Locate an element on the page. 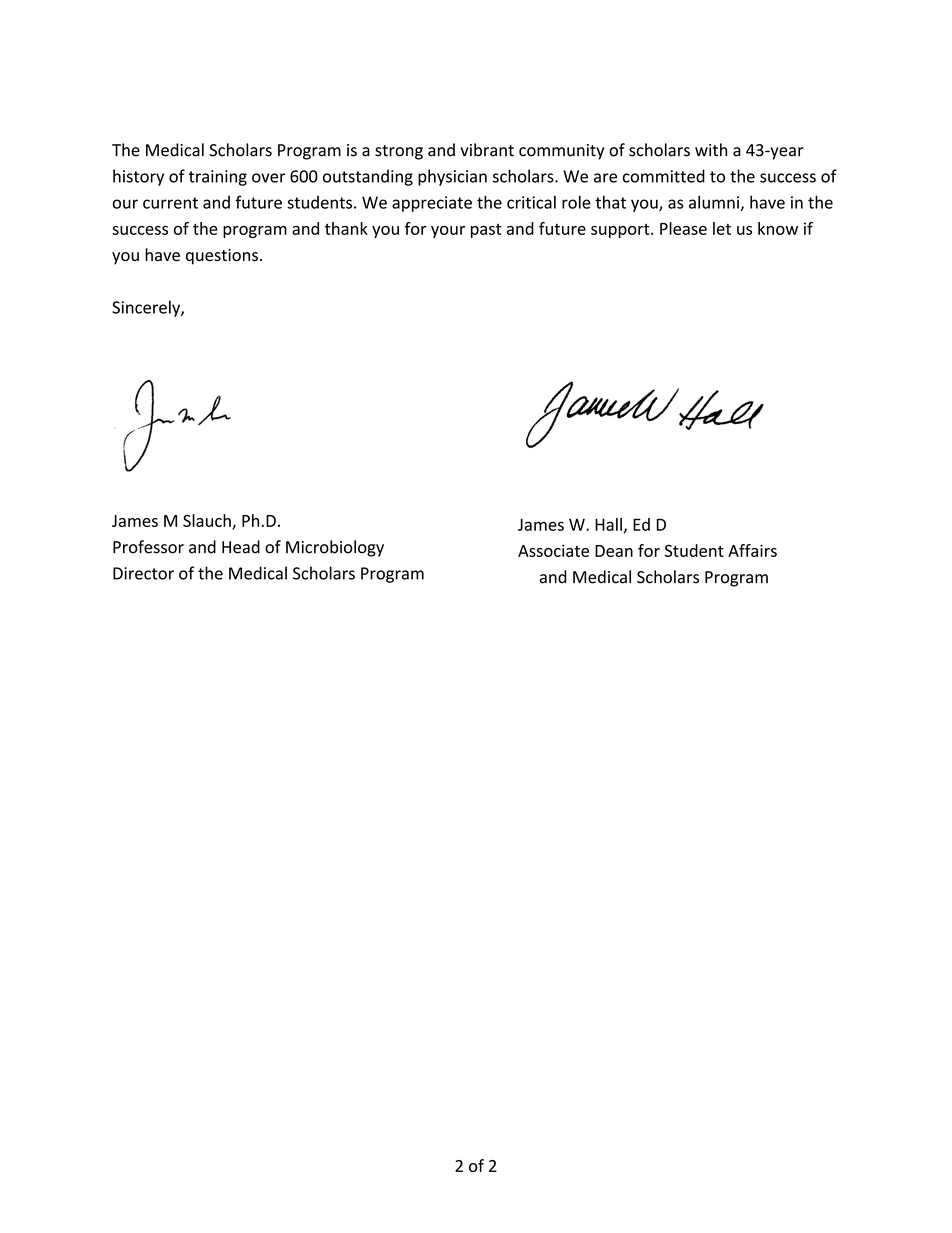 The height and width of the image is (1233, 952). support is located at coordinates (621, 231).
